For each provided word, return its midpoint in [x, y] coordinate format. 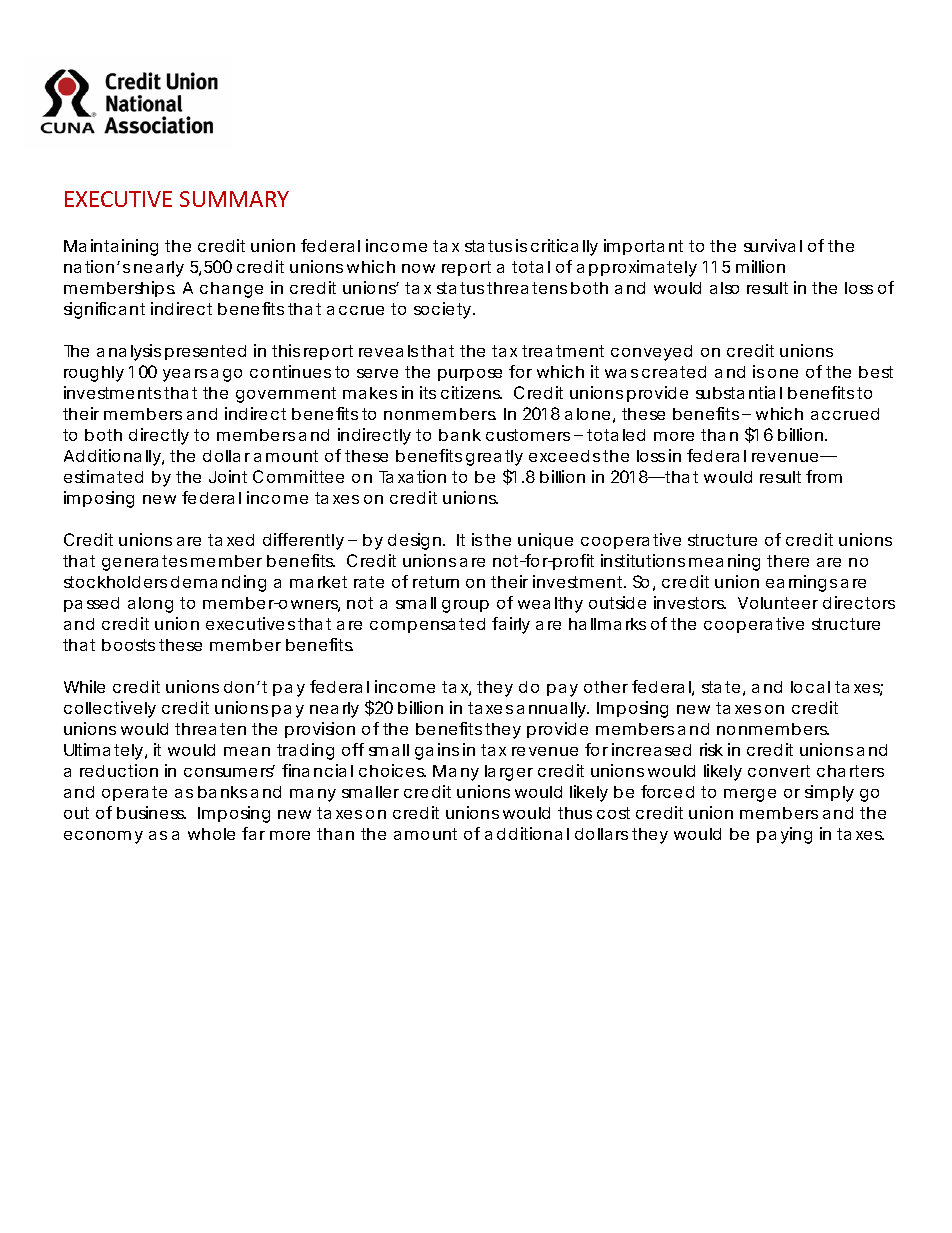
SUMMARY [234, 199]
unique [545, 541]
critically [564, 247]
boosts [128, 645]
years [185, 375]
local [810, 687]
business [151, 812]
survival [773, 245]
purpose [470, 375]
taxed [231, 540]
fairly [511, 625]
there [788, 561]
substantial [739, 392]
